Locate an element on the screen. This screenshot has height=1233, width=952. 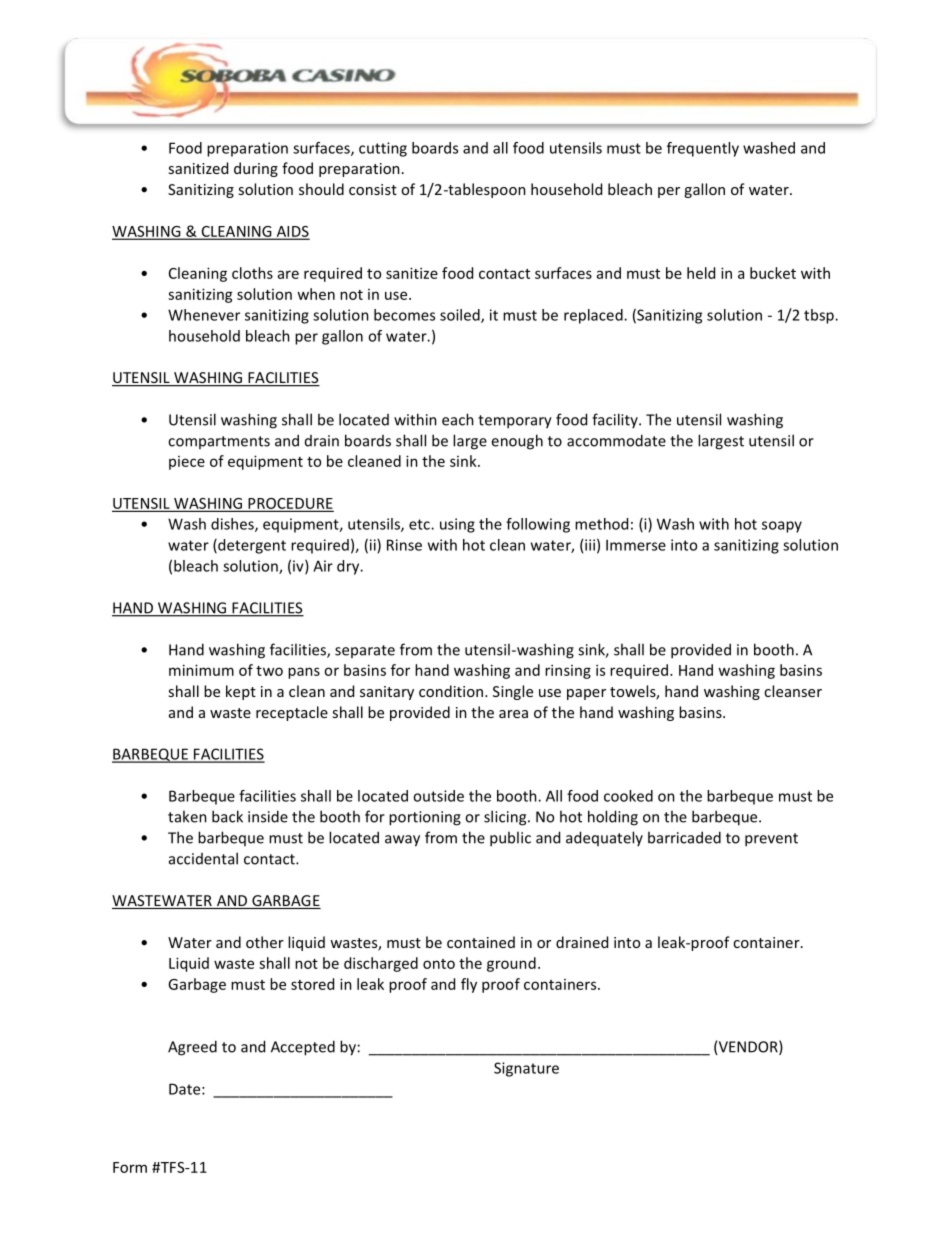
contained is located at coordinates (481, 942).
